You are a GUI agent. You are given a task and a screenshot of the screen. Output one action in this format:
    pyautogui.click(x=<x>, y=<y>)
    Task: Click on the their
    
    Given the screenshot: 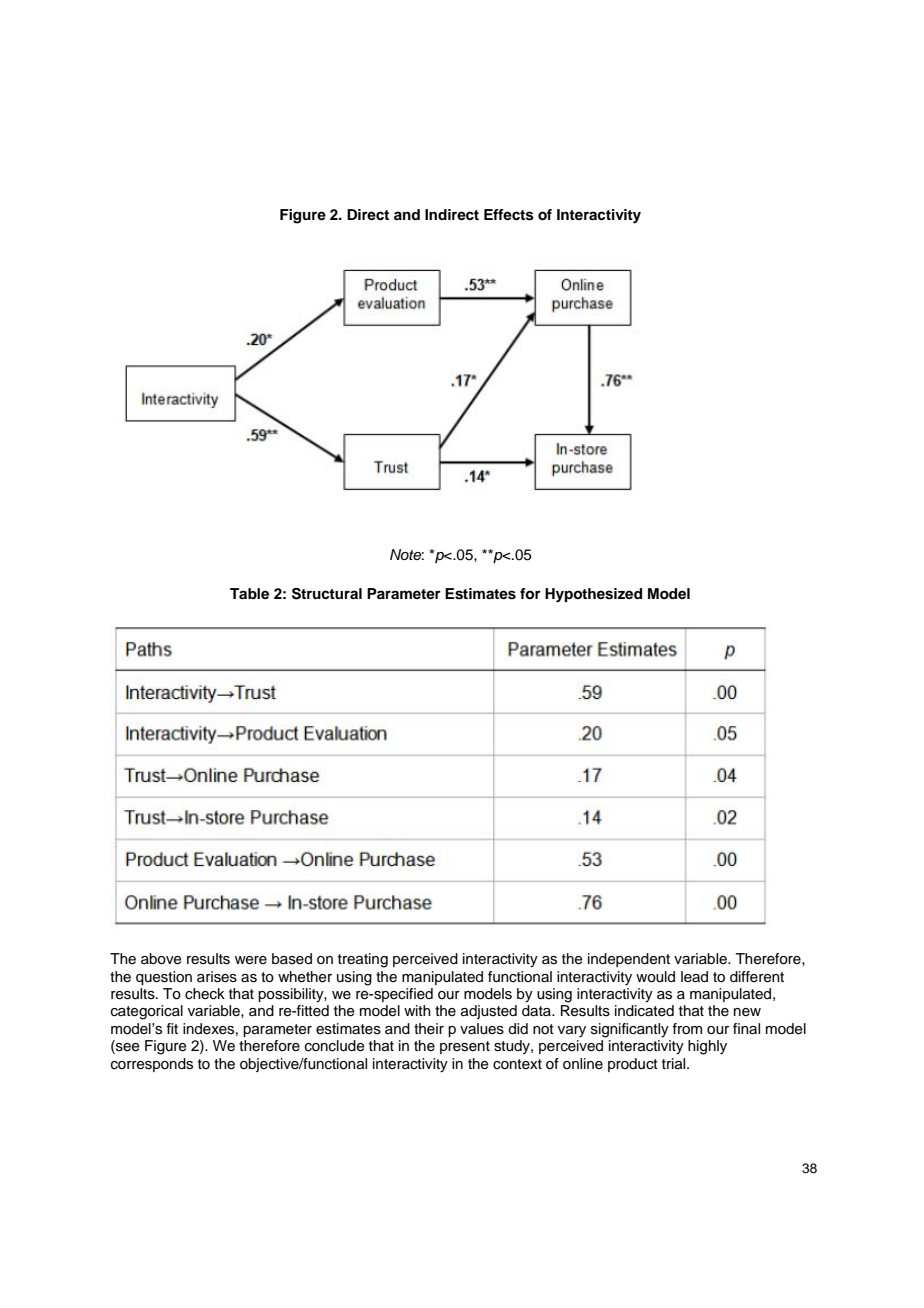 What is the action you would take?
    pyautogui.click(x=429, y=1028)
